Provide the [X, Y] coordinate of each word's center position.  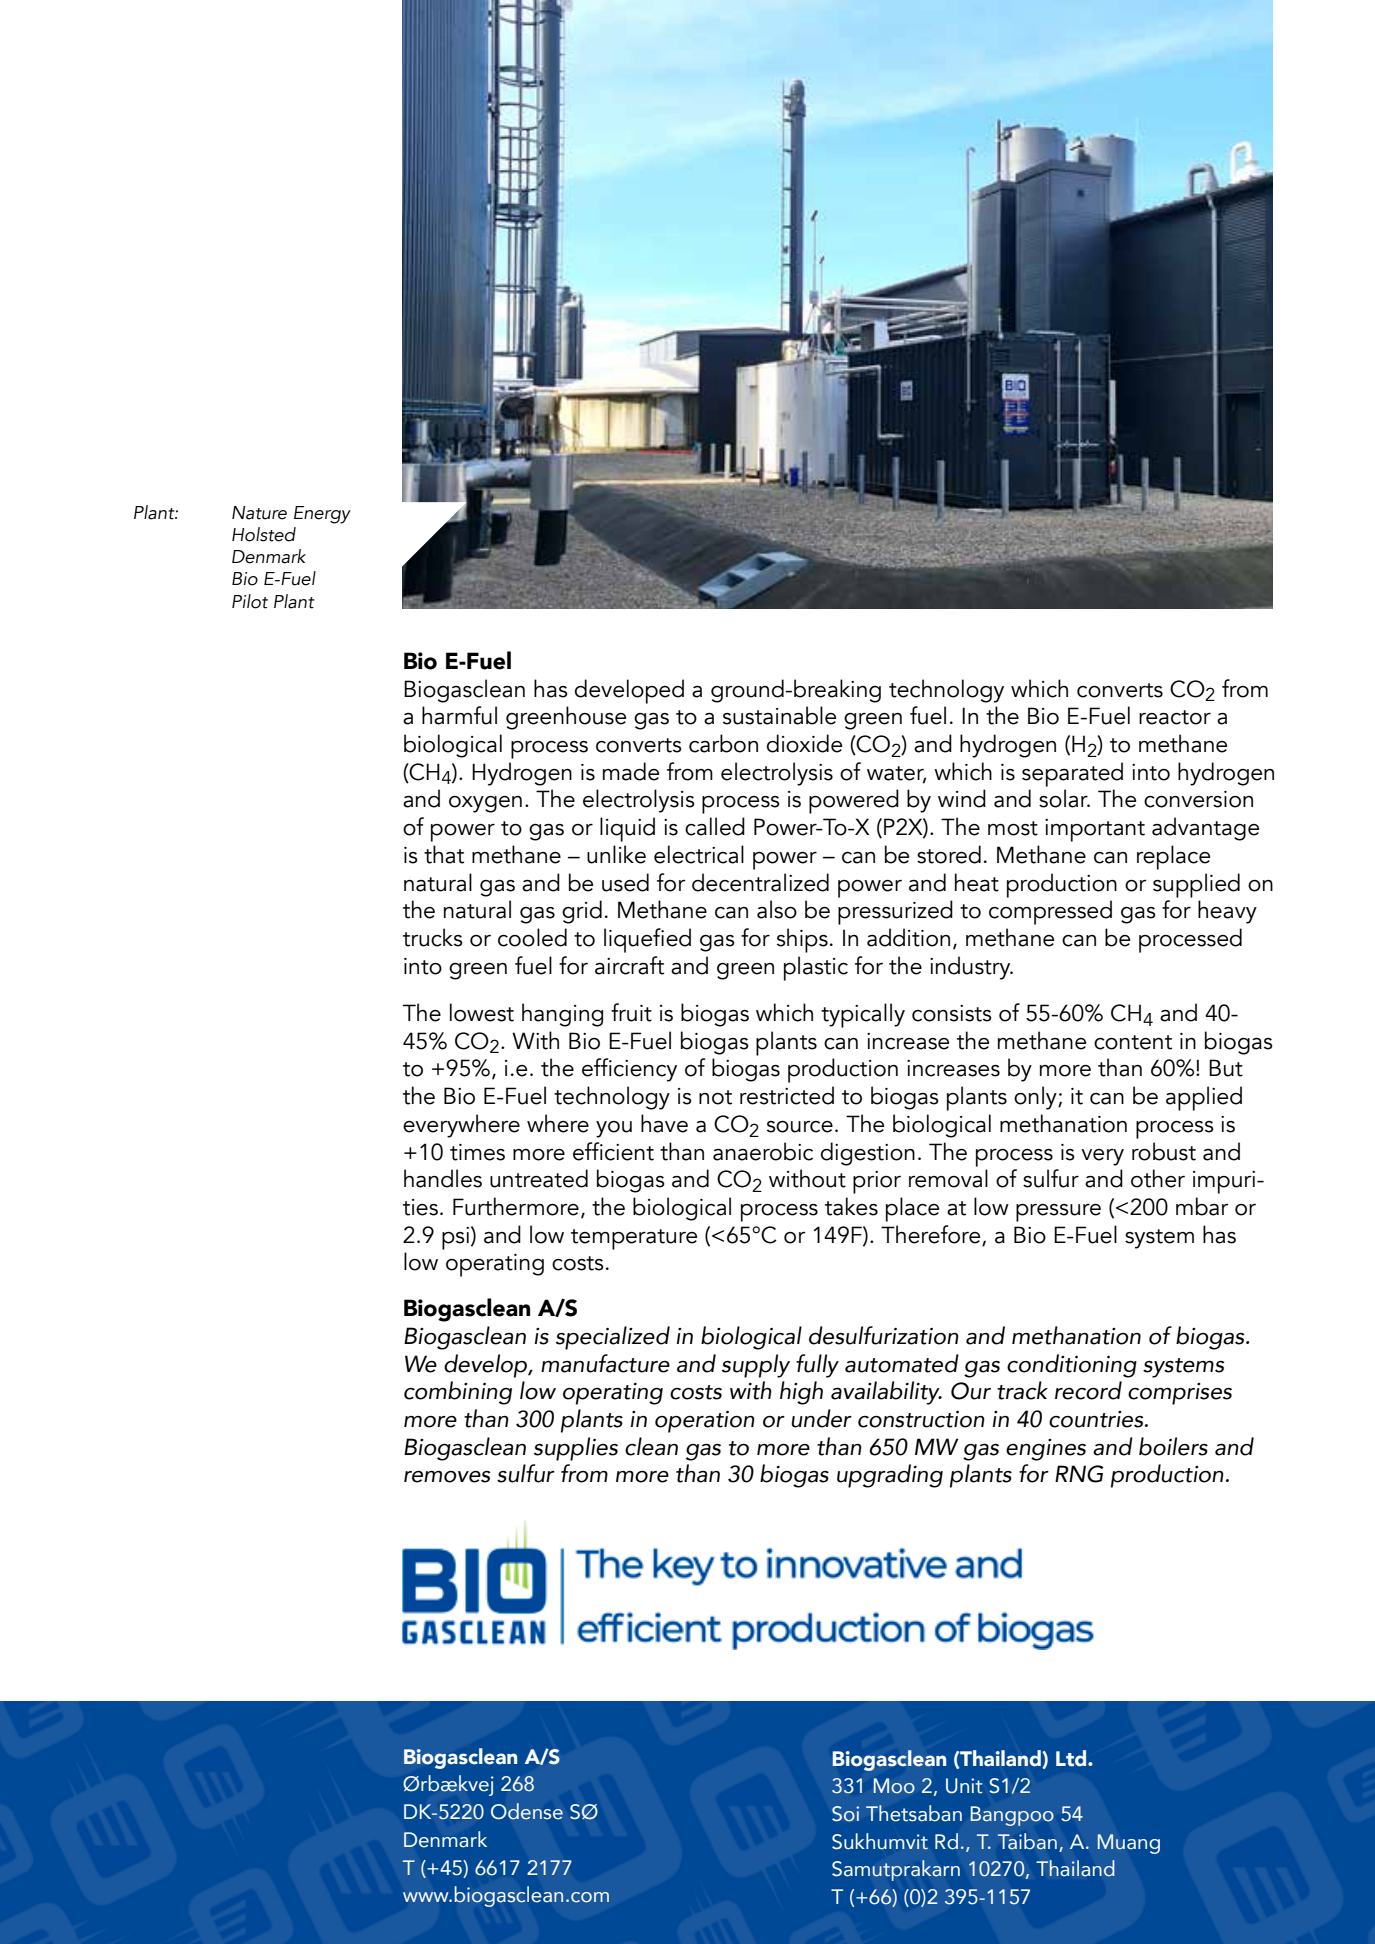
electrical [699, 854]
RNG [1079, 1474]
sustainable [779, 715]
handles [443, 1178]
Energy [322, 515]
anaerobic [763, 1151]
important [1095, 830]
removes [447, 1477]
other [1158, 1178]
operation [705, 1422]
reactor [1175, 717]
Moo [894, 1786]
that [444, 854]
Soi [845, 1814]
